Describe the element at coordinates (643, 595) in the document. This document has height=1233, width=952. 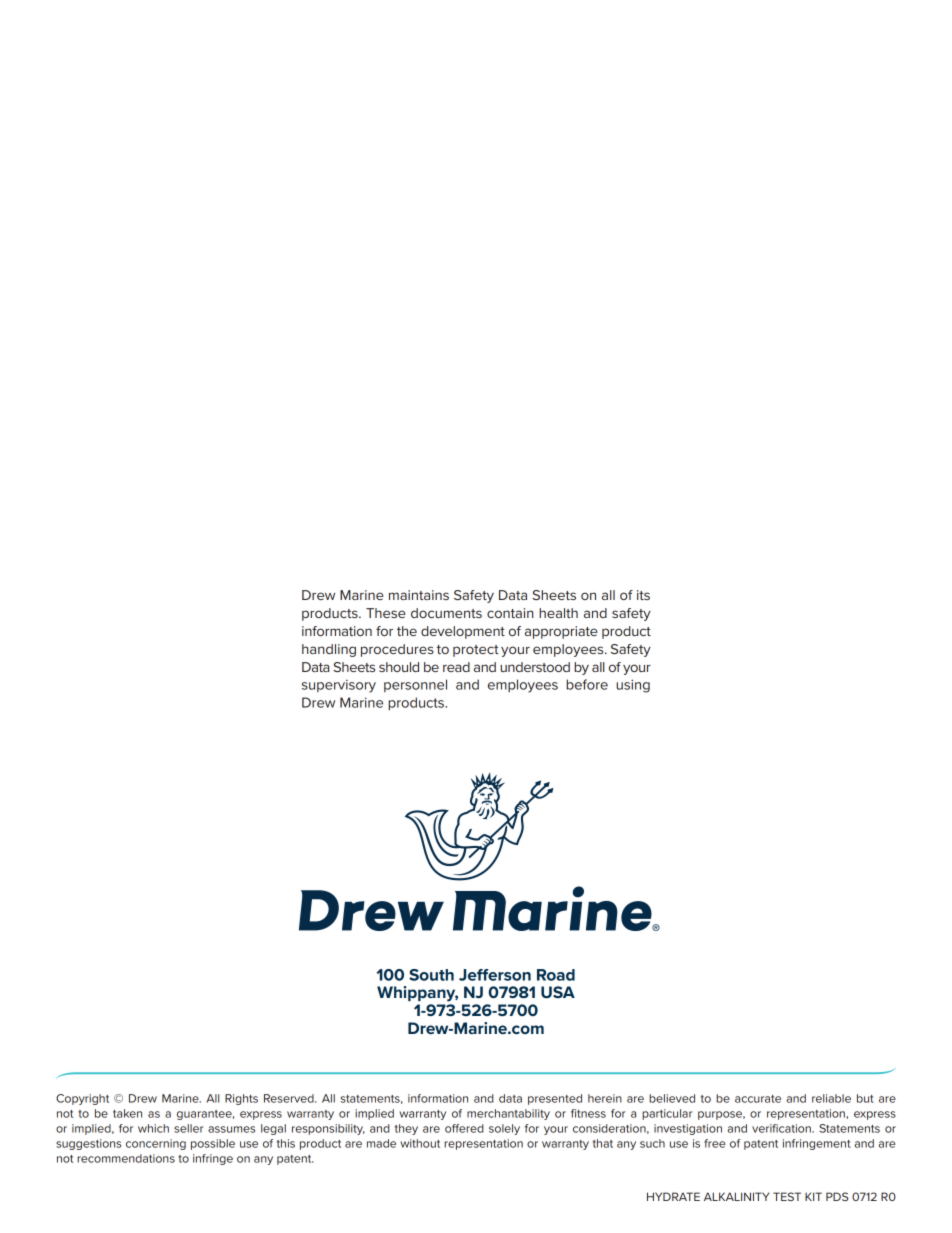
I see `its` at that location.
